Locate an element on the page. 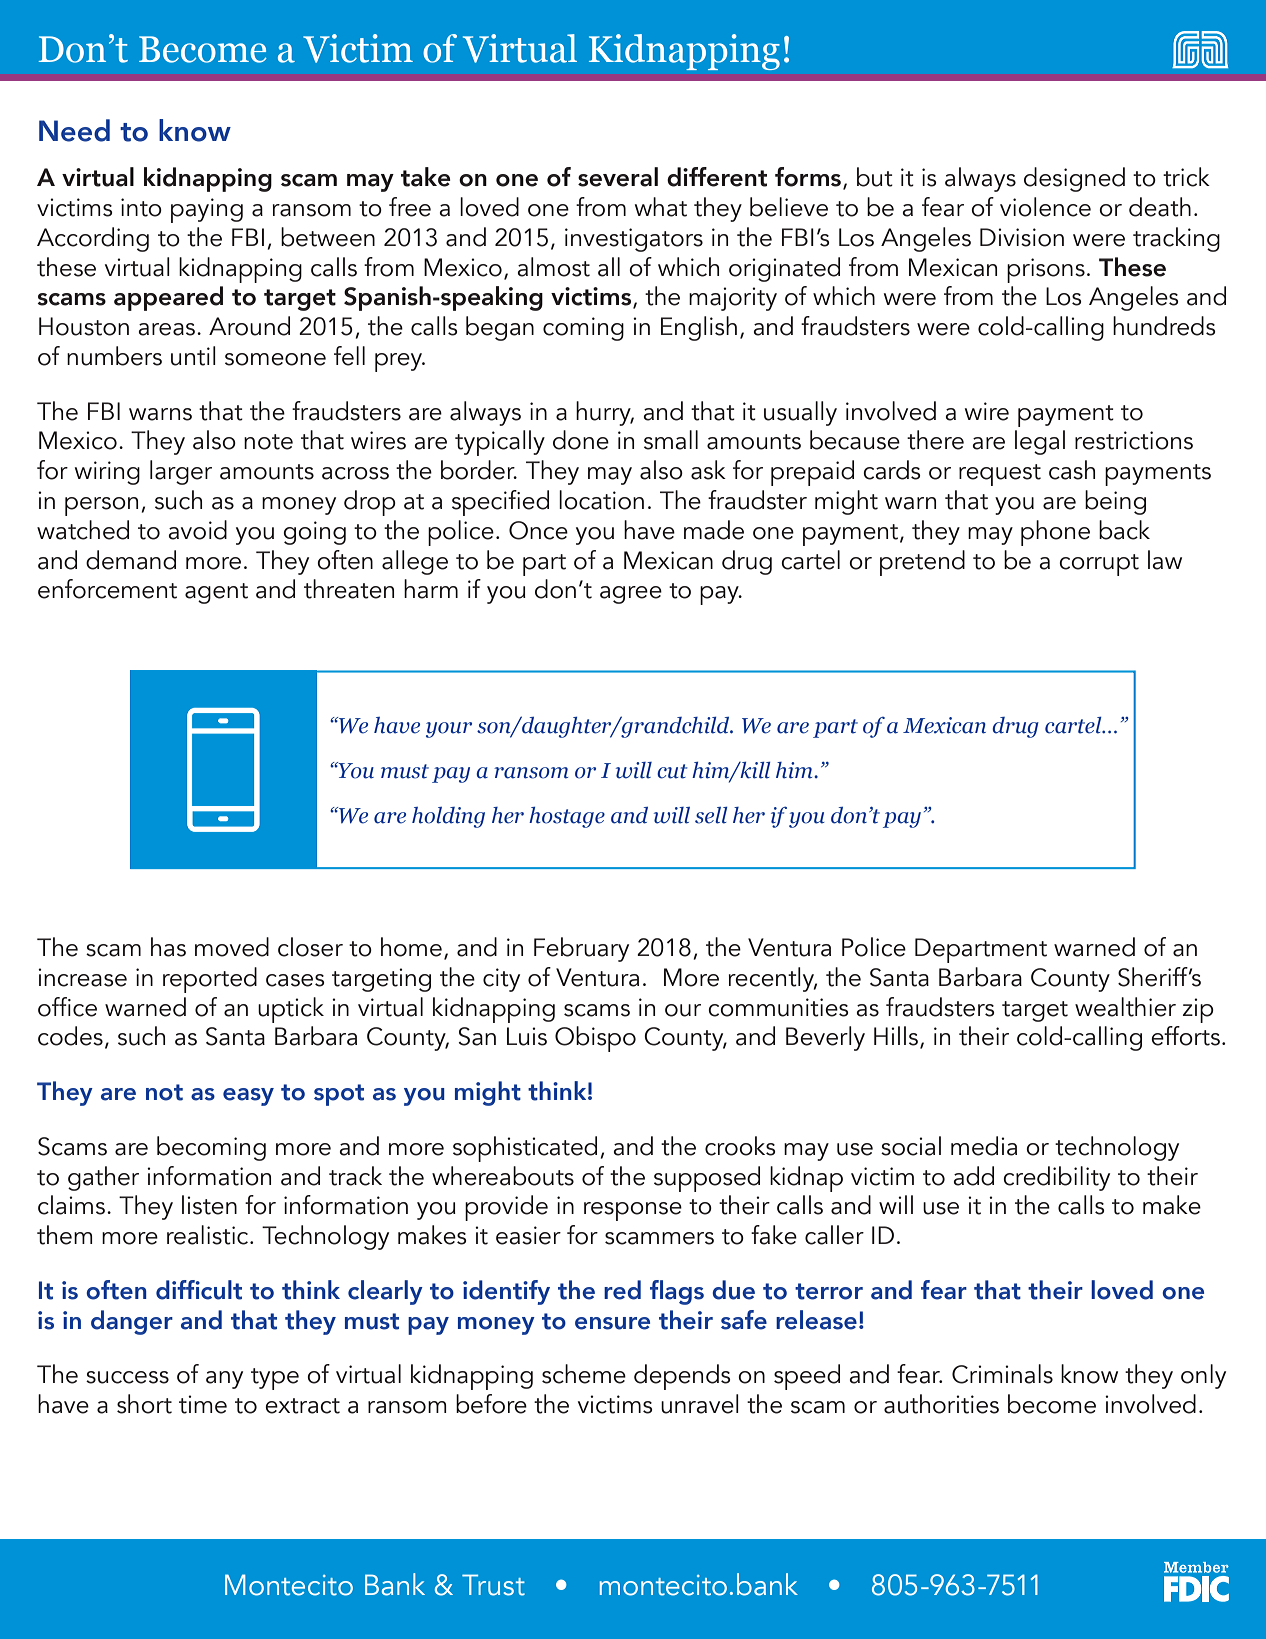  hostage is located at coordinates (567, 817).
